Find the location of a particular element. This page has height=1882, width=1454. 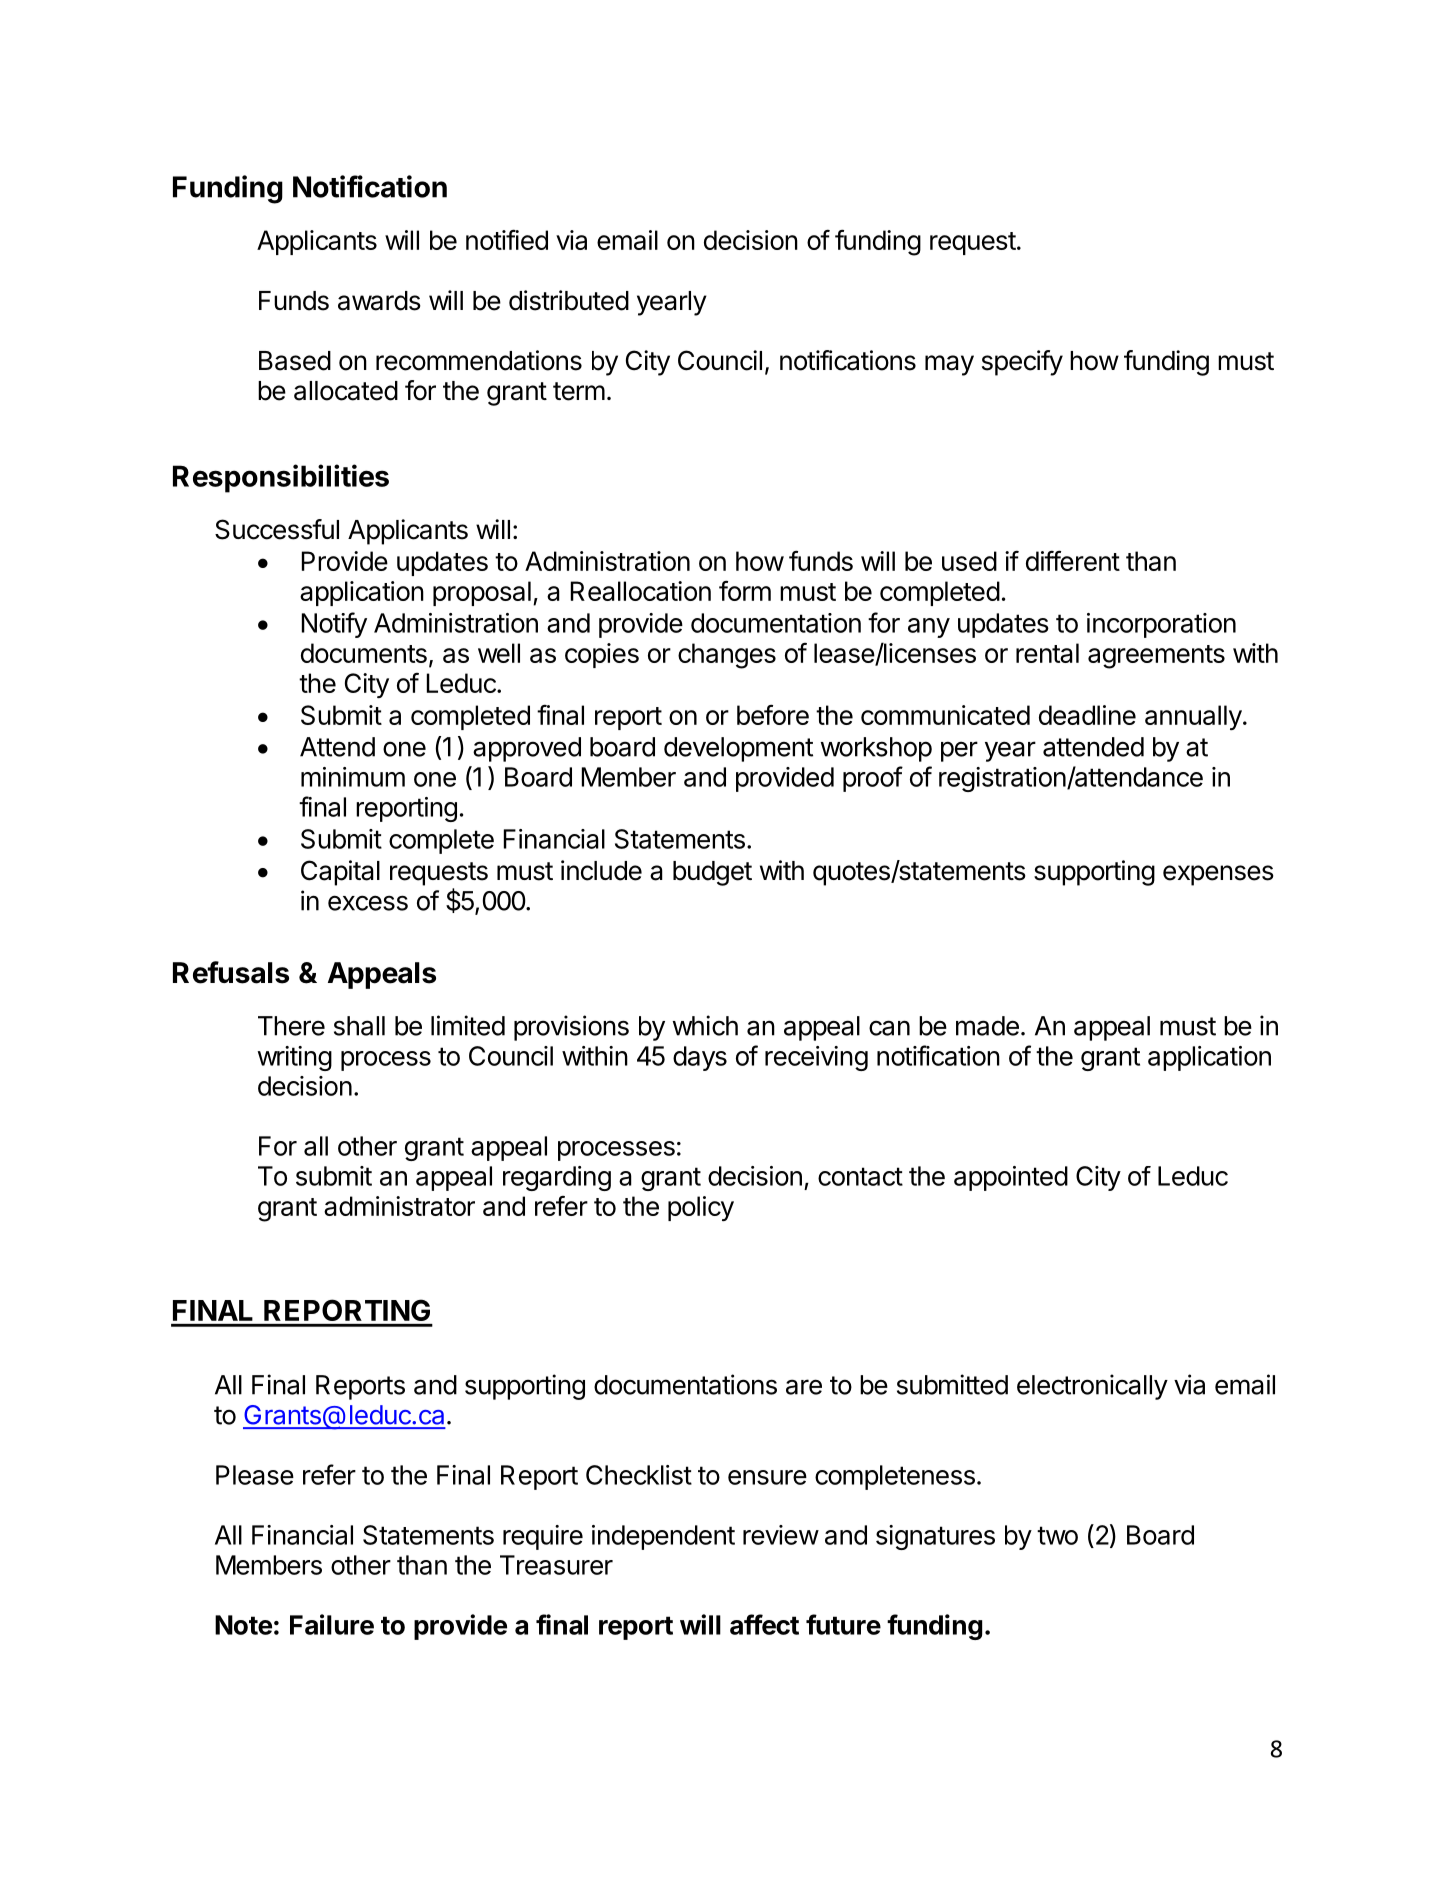

deadline is located at coordinates (1087, 715).
